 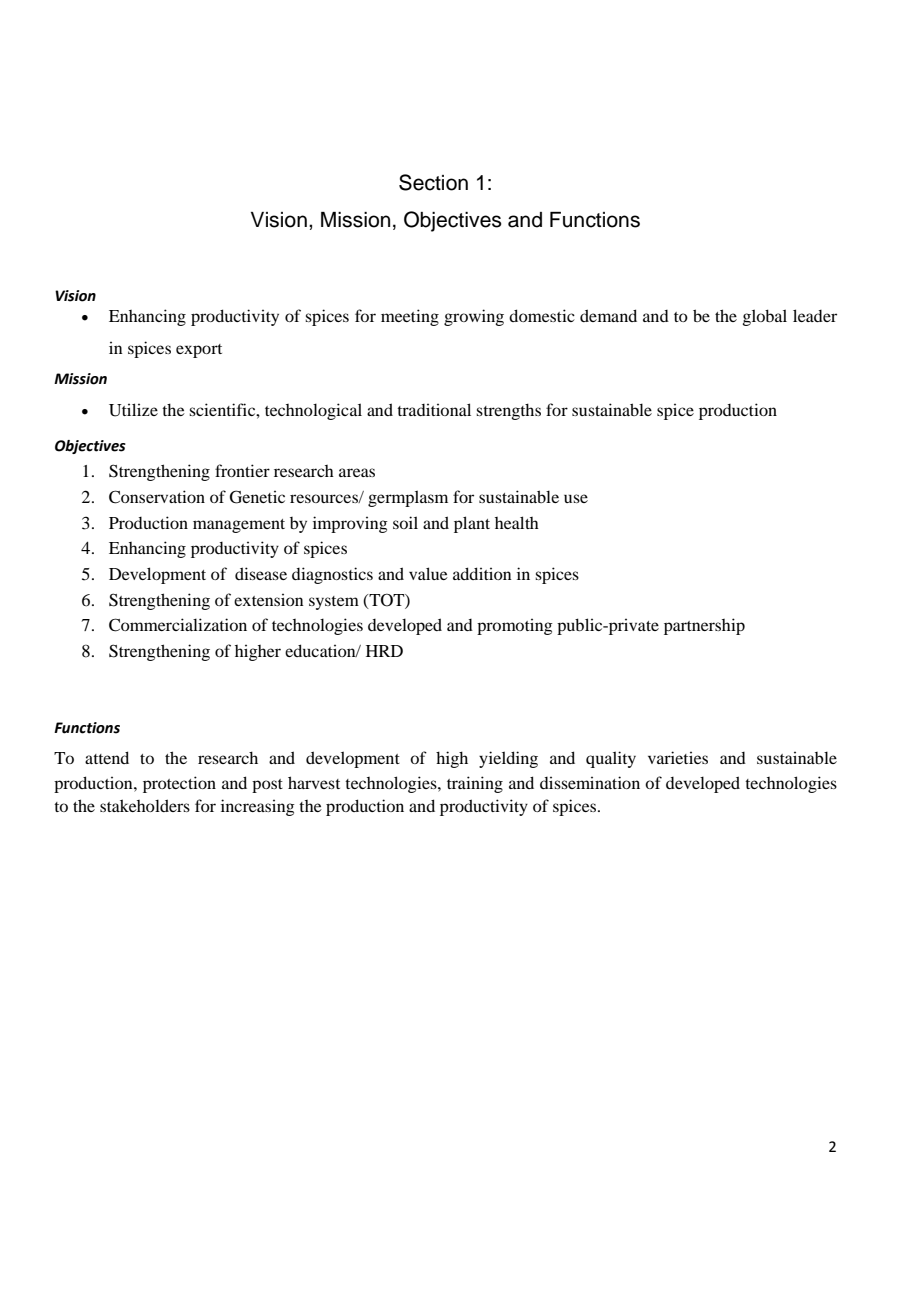 What do you see at coordinates (576, 498) in the screenshot?
I see `use` at bounding box center [576, 498].
